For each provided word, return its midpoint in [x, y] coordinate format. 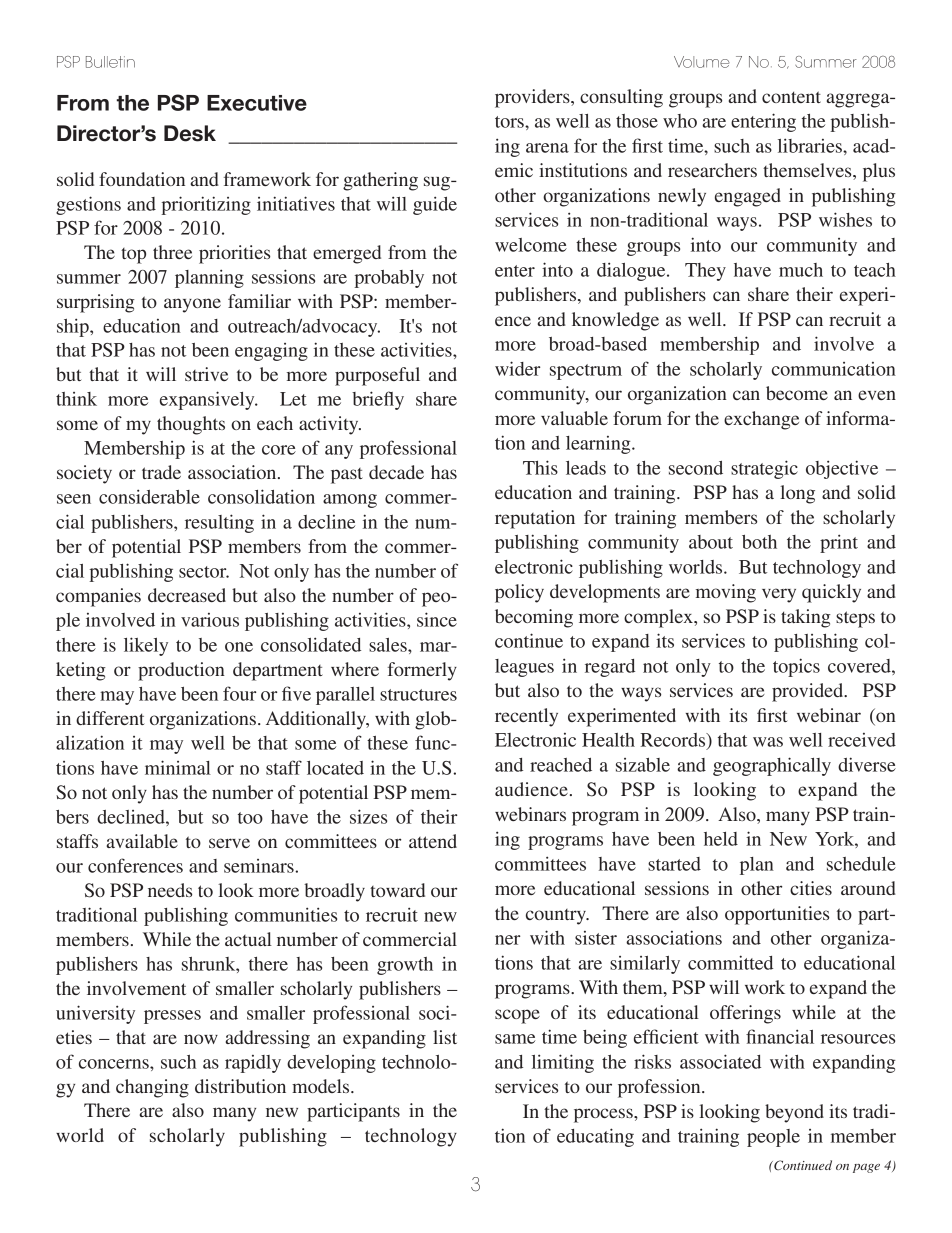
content [791, 97]
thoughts [191, 425]
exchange [761, 420]
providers [533, 98]
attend [433, 841]
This [540, 467]
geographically [772, 766]
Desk [190, 133]
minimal [178, 767]
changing [152, 1088]
